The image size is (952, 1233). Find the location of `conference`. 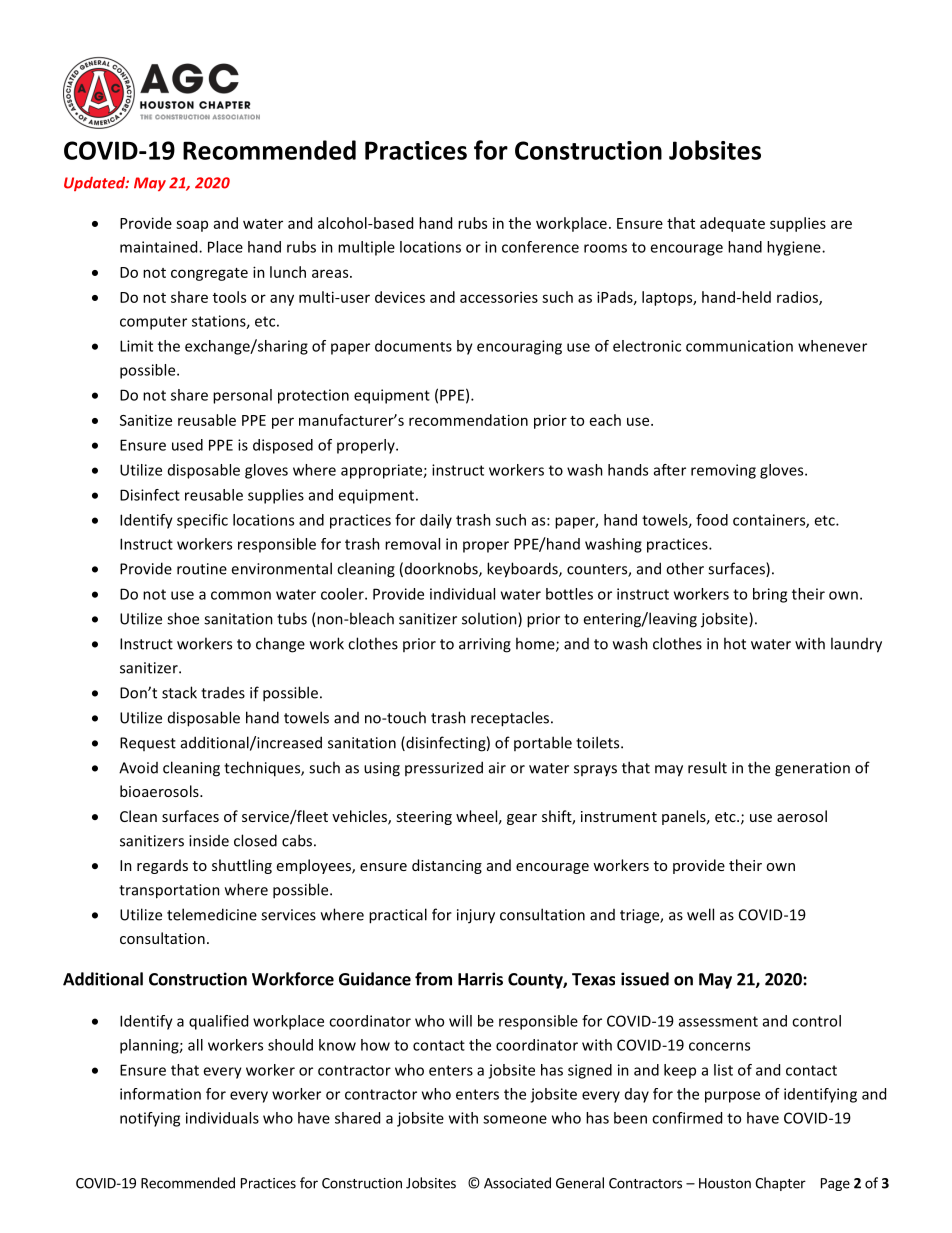

conference is located at coordinates (540, 247).
